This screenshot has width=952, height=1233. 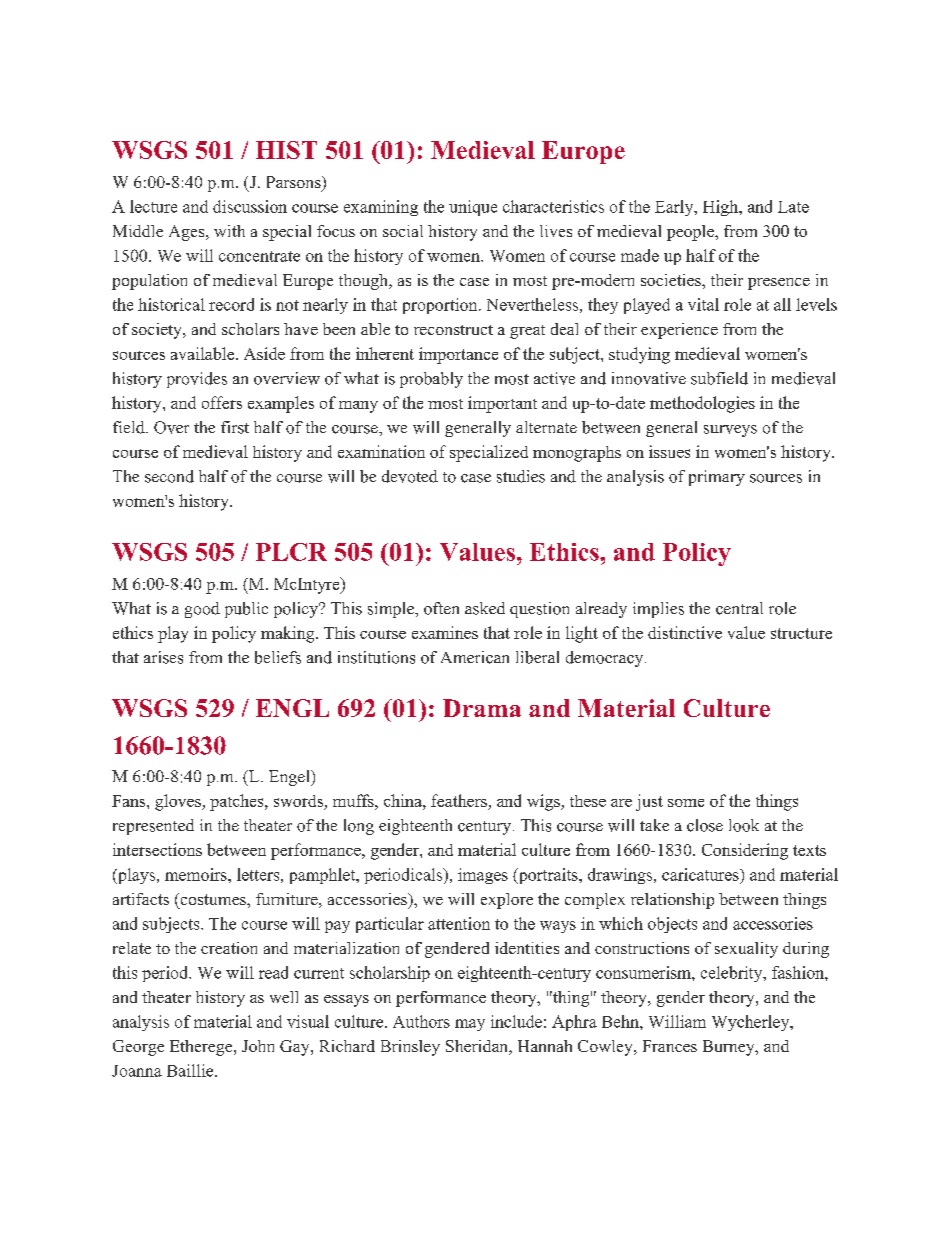 I want to click on examines, so click(x=445, y=632).
